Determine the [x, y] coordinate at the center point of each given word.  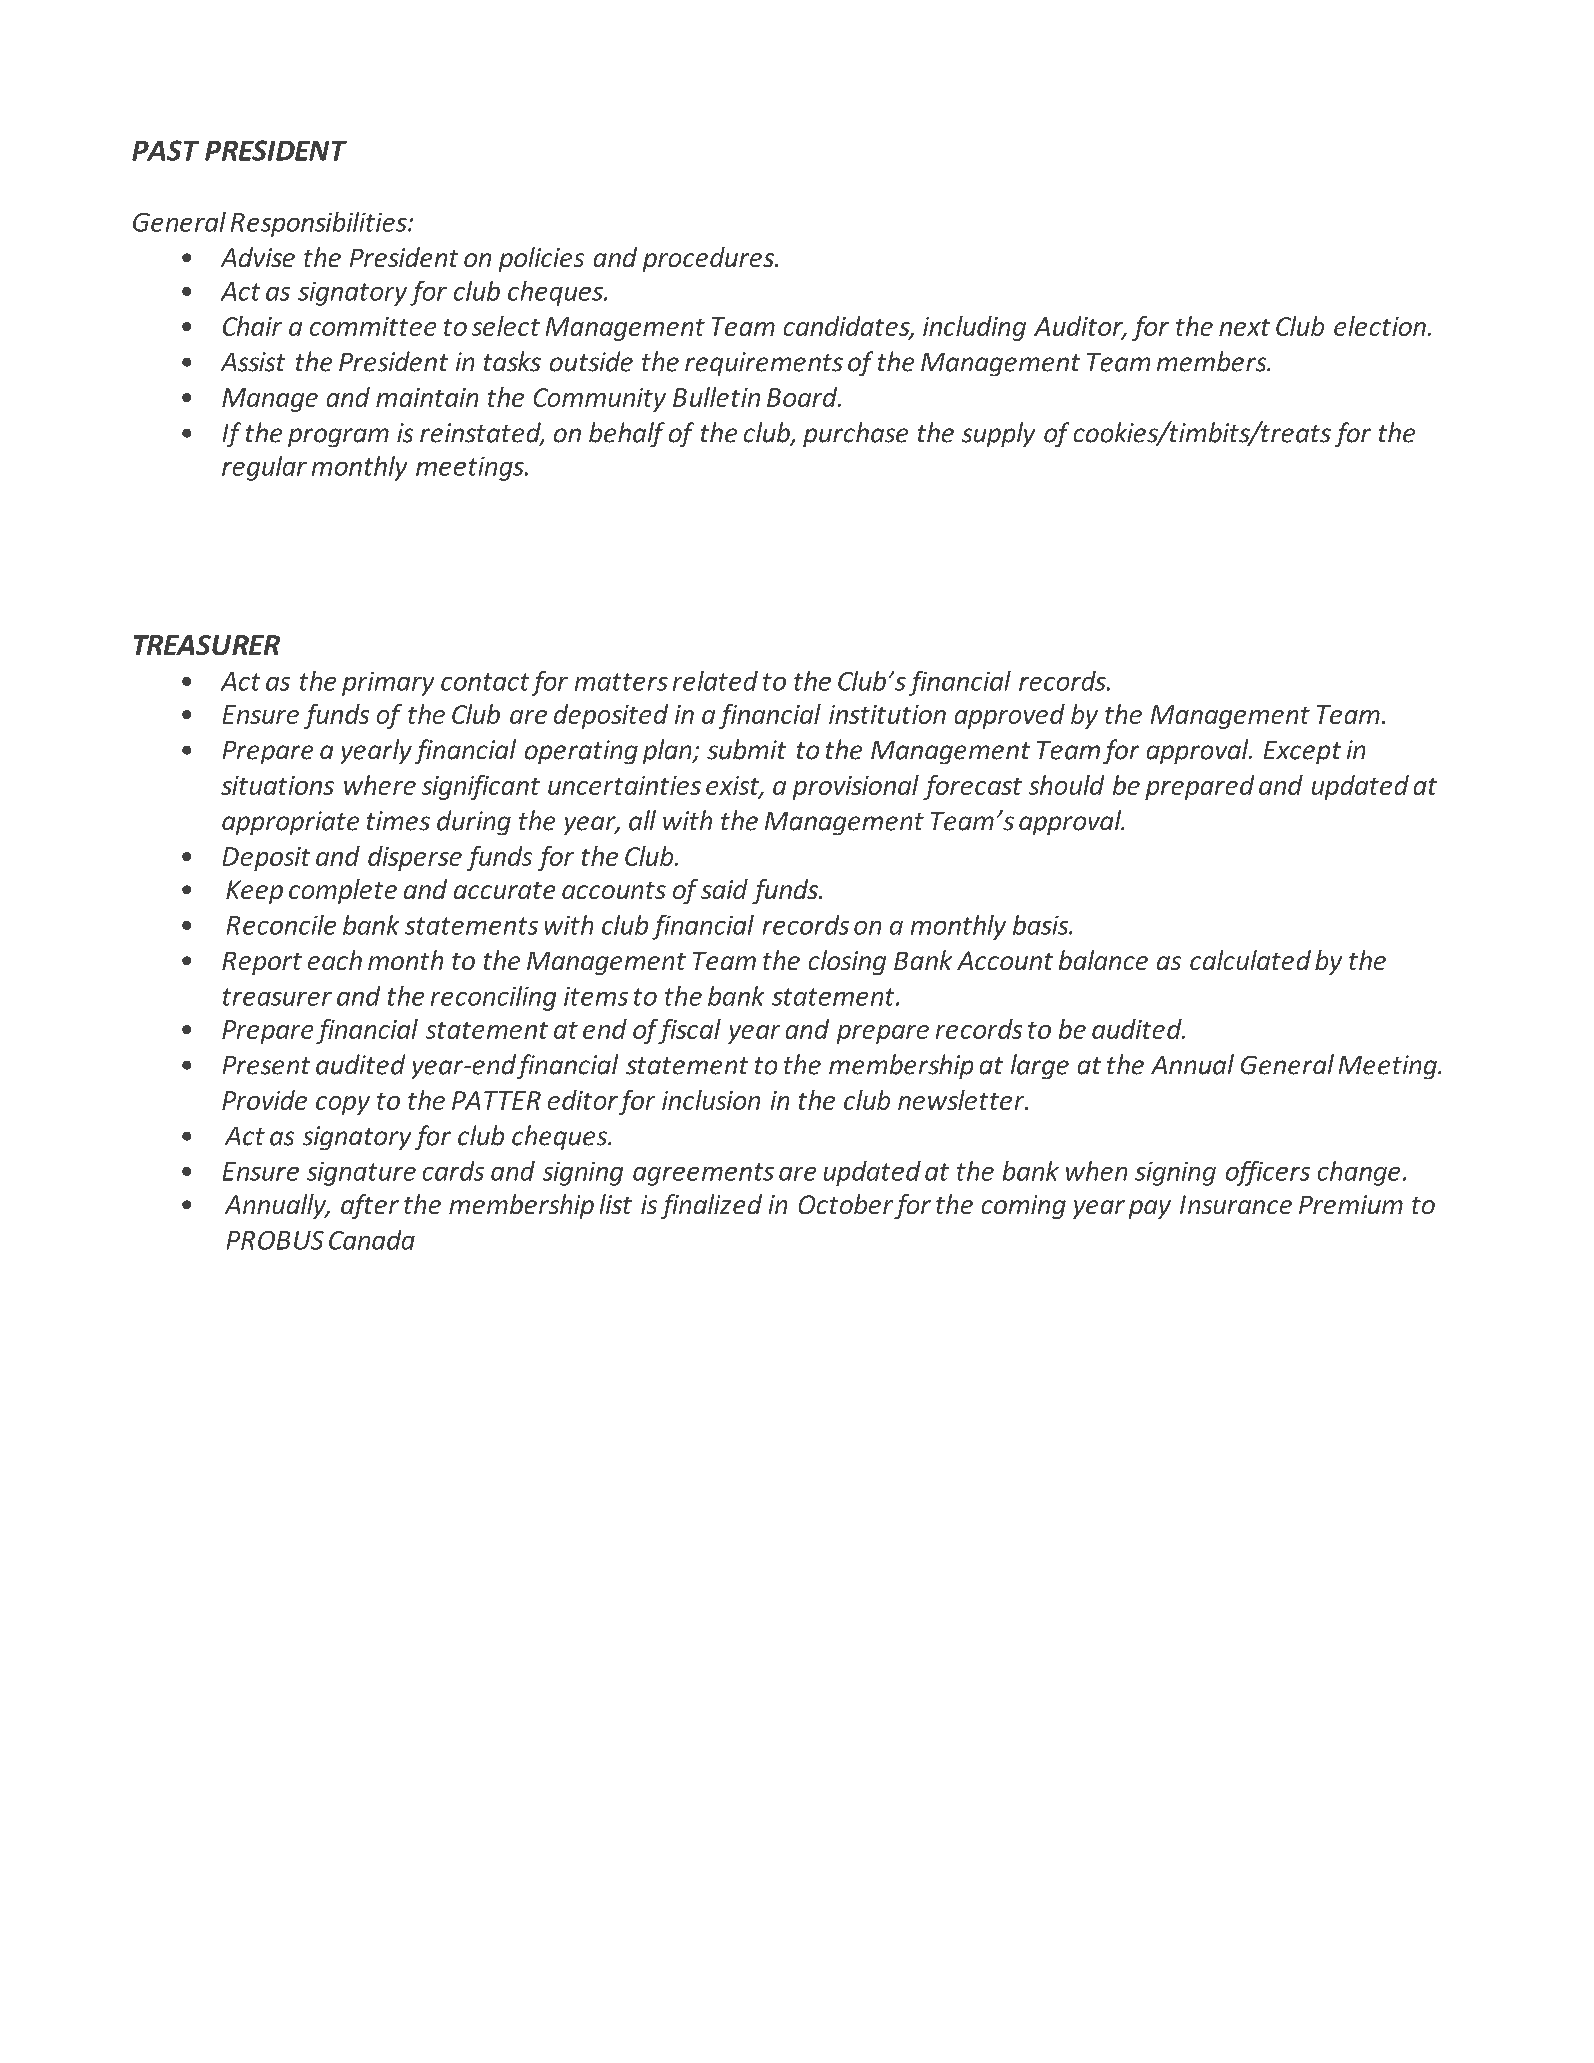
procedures [709, 259]
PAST [165, 150]
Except [1302, 752]
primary [388, 684]
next [1244, 327]
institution [887, 714]
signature [361, 1174]
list [616, 1204]
